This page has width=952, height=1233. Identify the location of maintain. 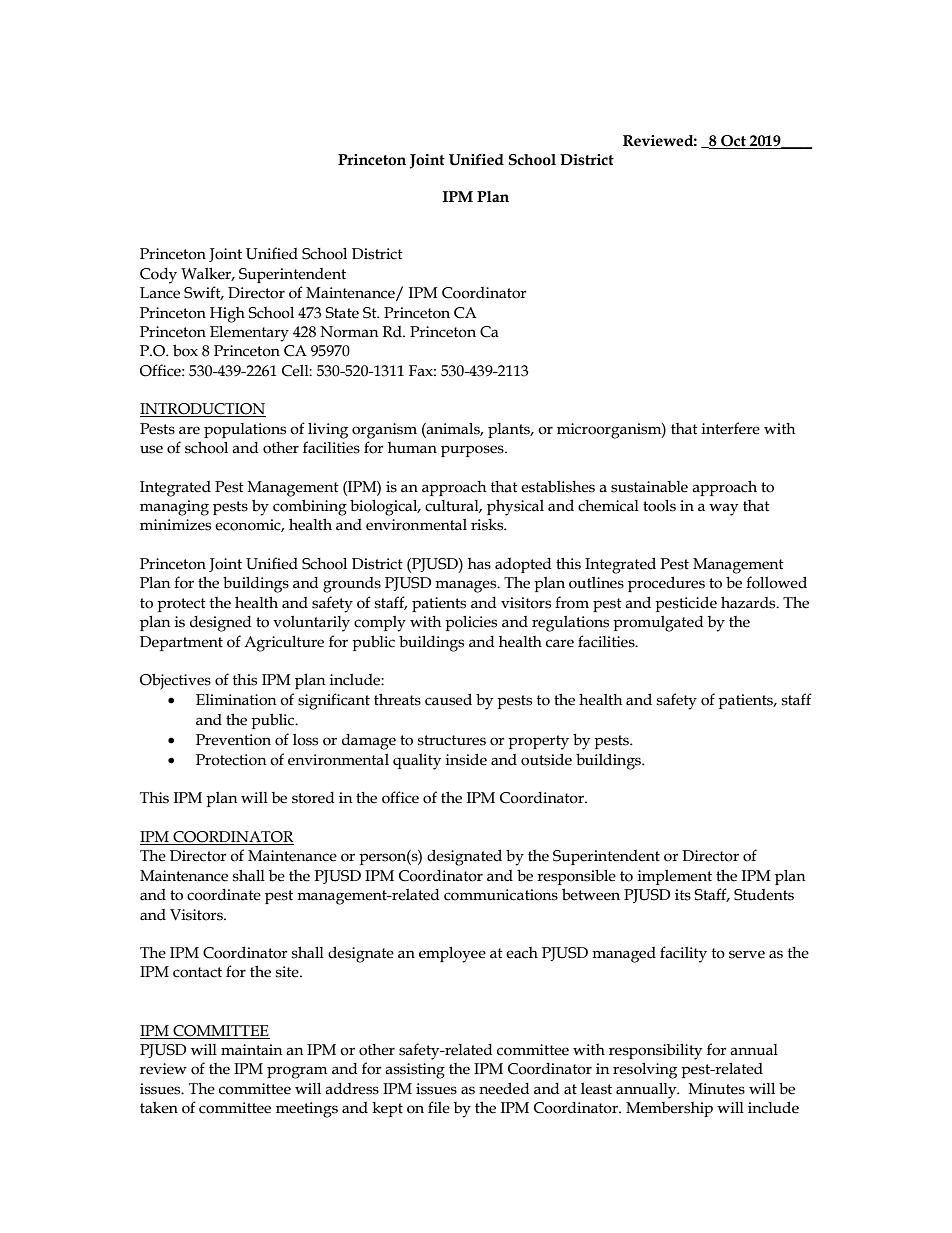
(251, 1050).
